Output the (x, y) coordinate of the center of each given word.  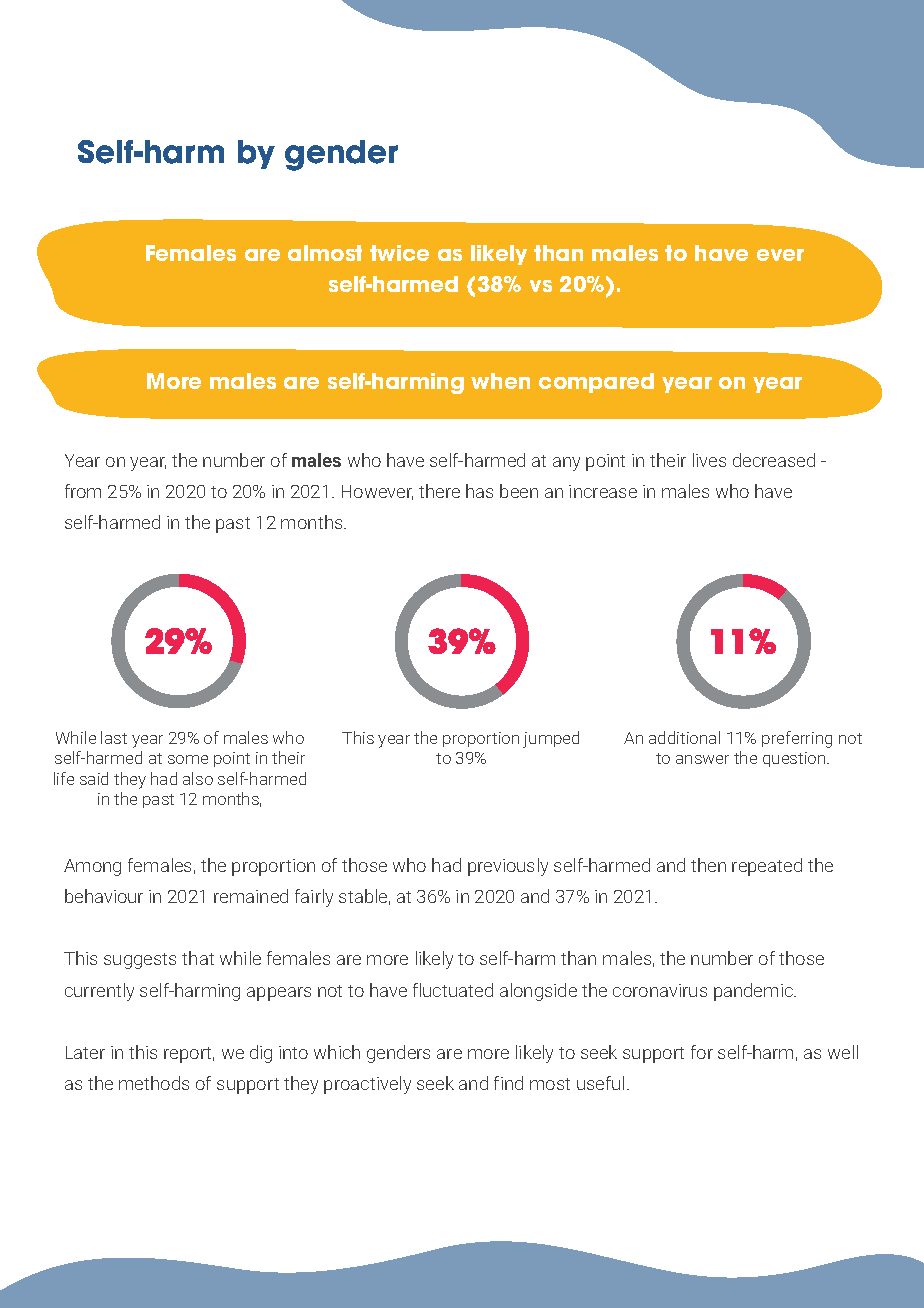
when (500, 381)
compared (596, 383)
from (83, 491)
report (189, 1055)
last (114, 737)
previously (508, 867)
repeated (767, 867)
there (439, 491)
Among (92, 867)
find (508, 1083)
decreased (774, 460)
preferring (797, 739)
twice (399, 253)
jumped (551, 739)
